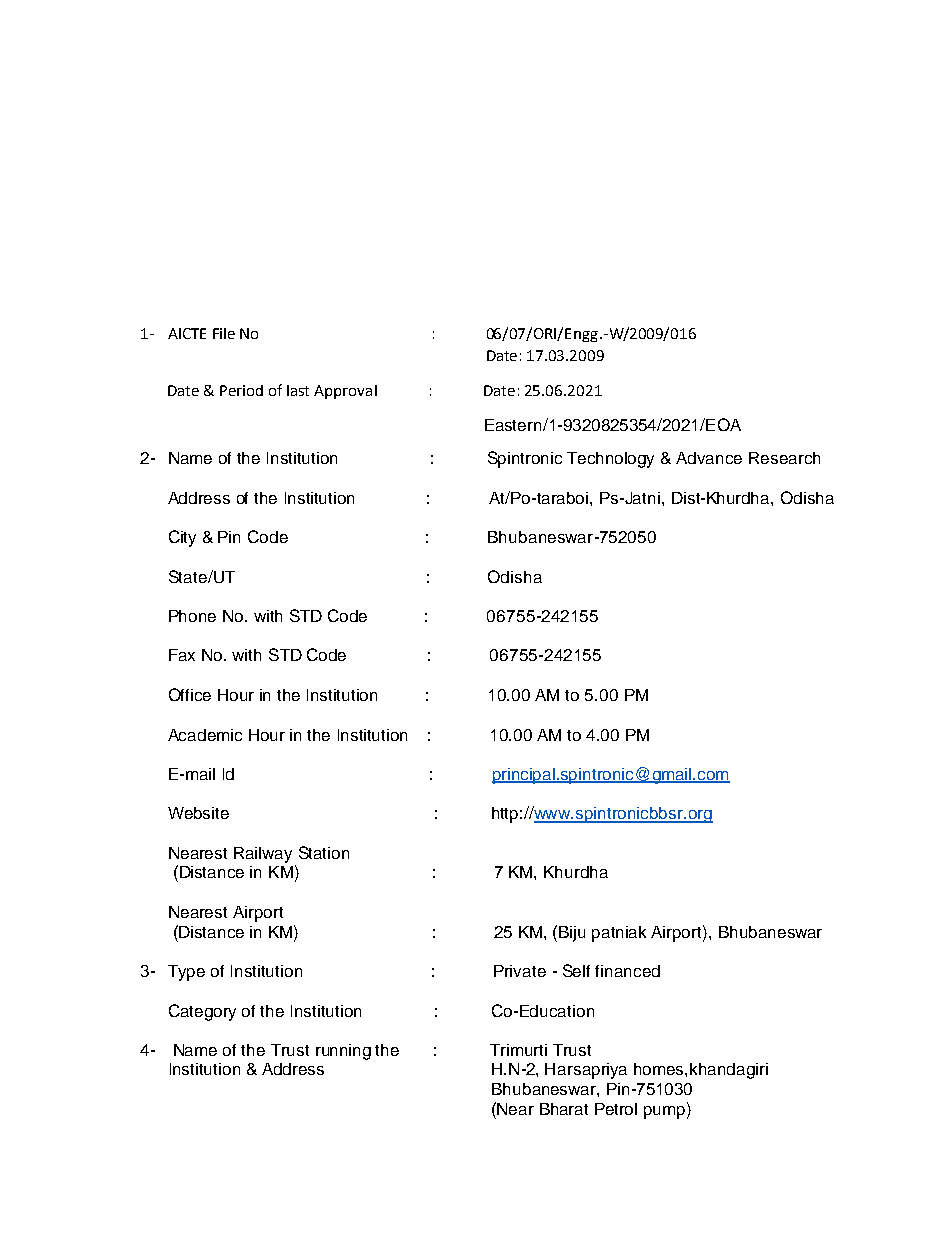 This screenshot has height=1233, width=952. I want to click on Petrol, so click(616, 1109).
